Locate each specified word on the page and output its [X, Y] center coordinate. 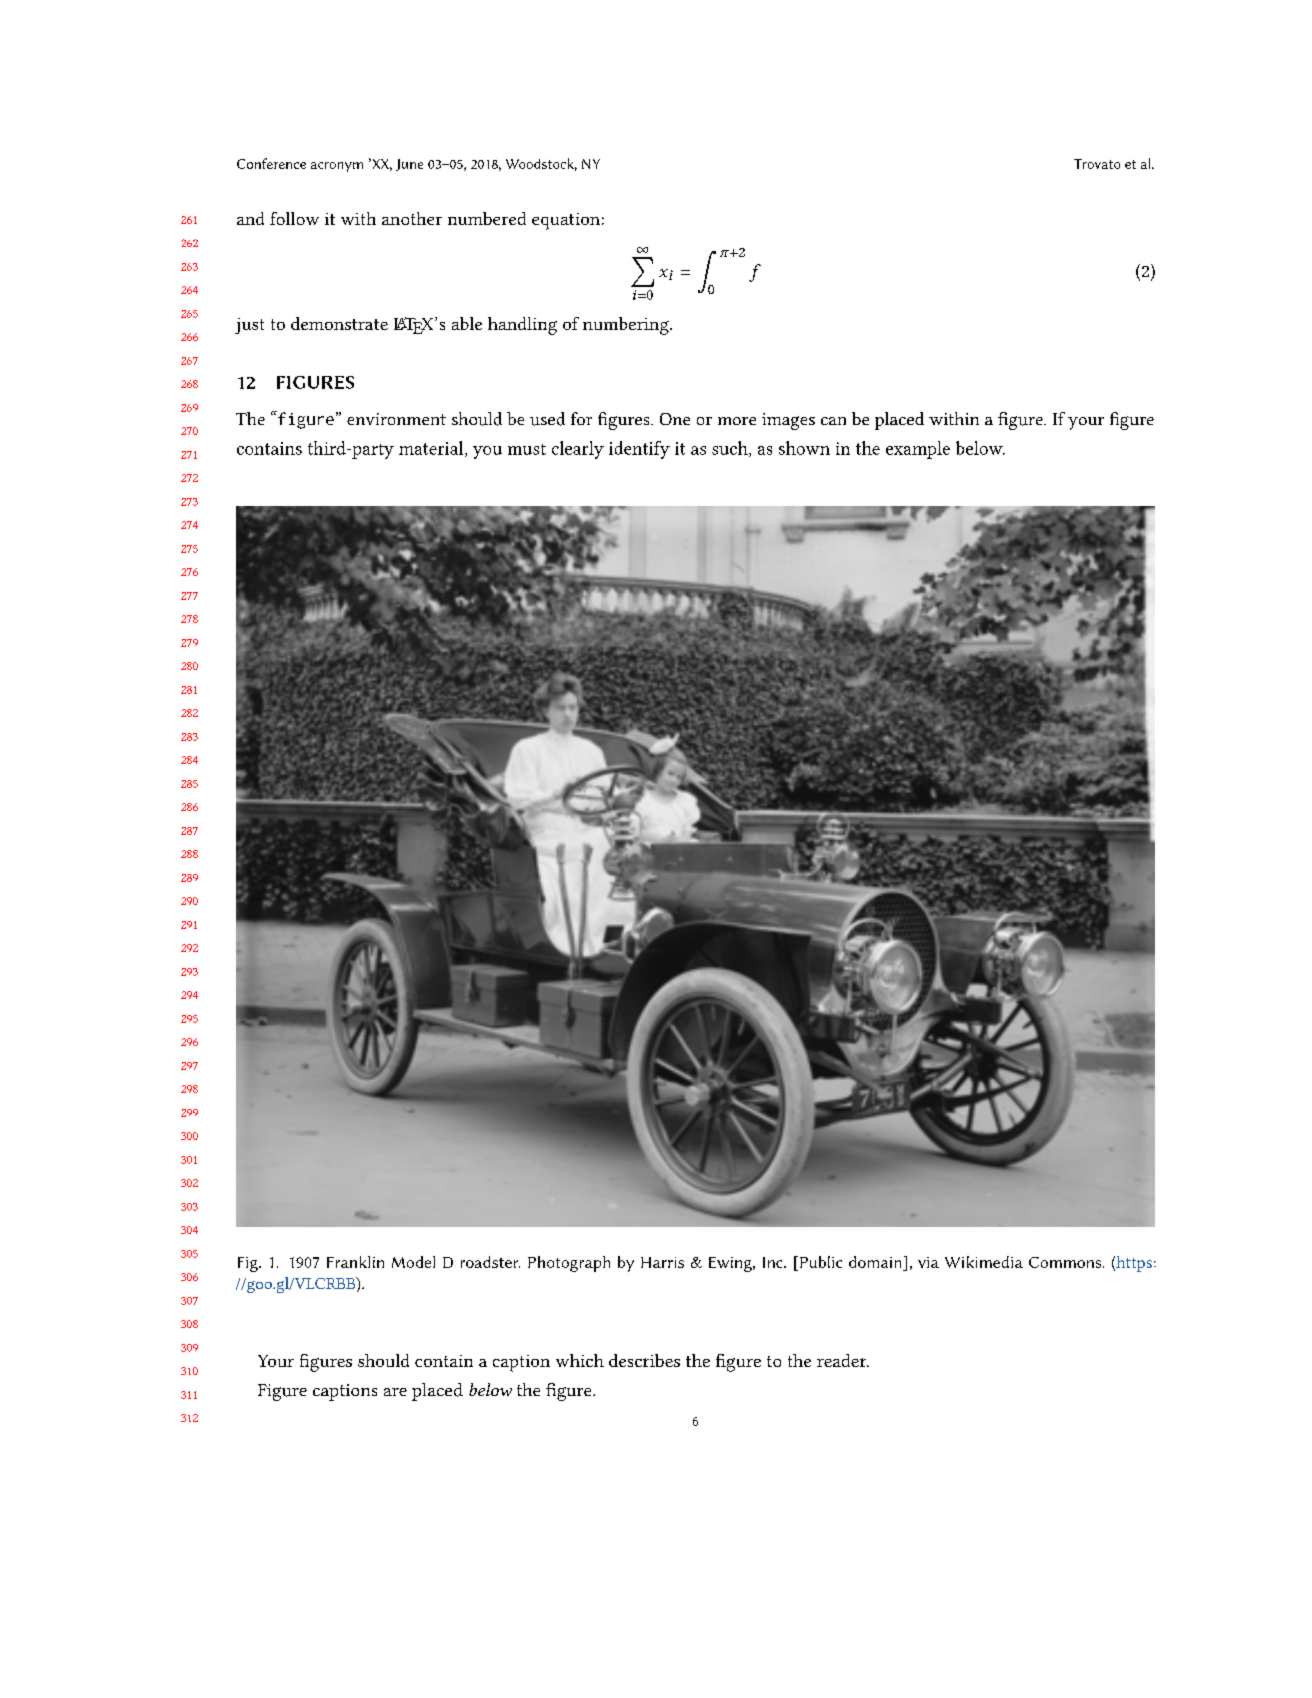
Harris [662, 1262]
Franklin [355, 1262]
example [918, 450]
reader [843, 1360]
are [395, 1392]
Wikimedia [984, 1262]
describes [644, 1360]
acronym [337, 167]
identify [639, 450]
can [833, 421]
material [432, 449]
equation [566, 221]
